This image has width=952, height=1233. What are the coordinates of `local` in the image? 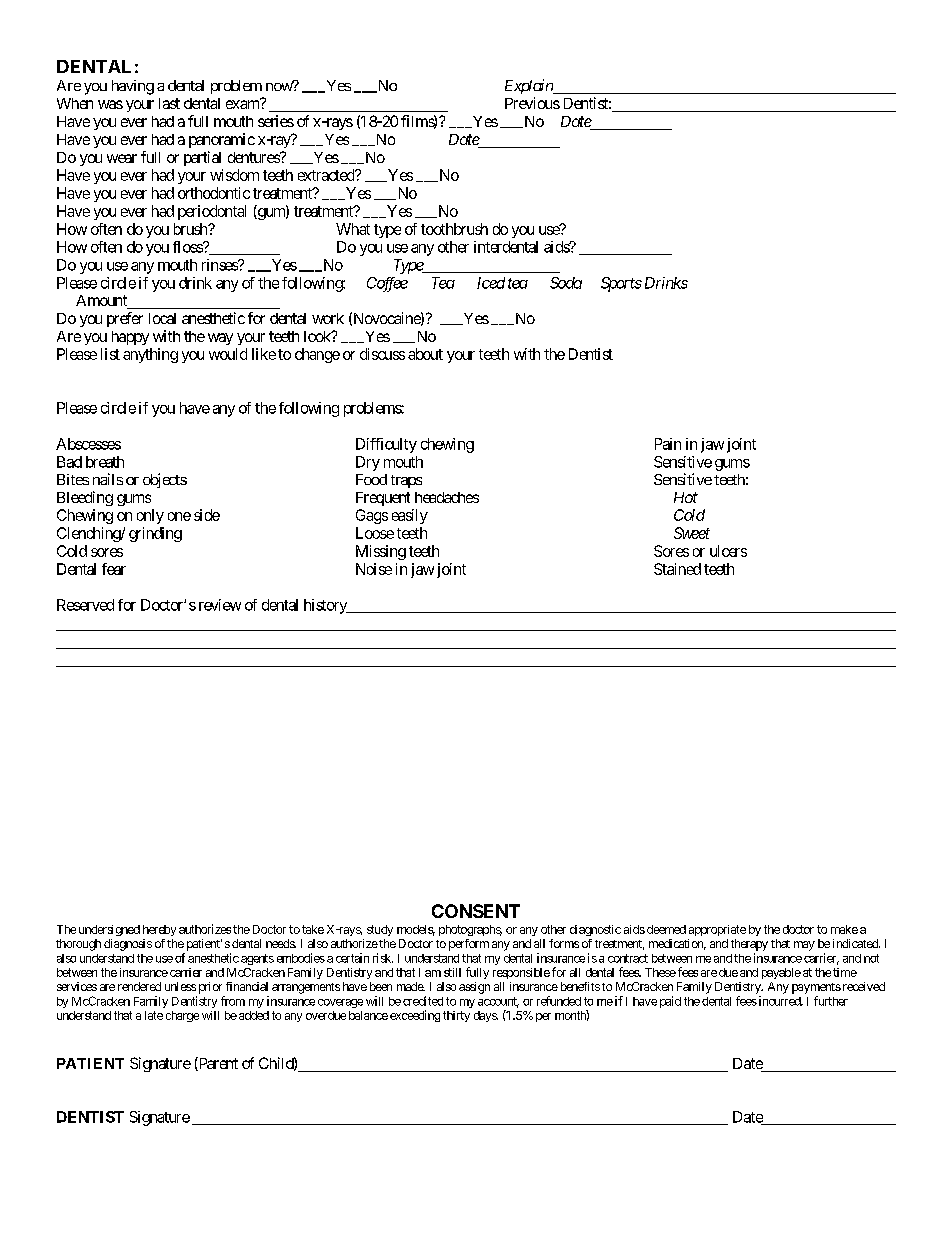 It's located at (162, 318).
